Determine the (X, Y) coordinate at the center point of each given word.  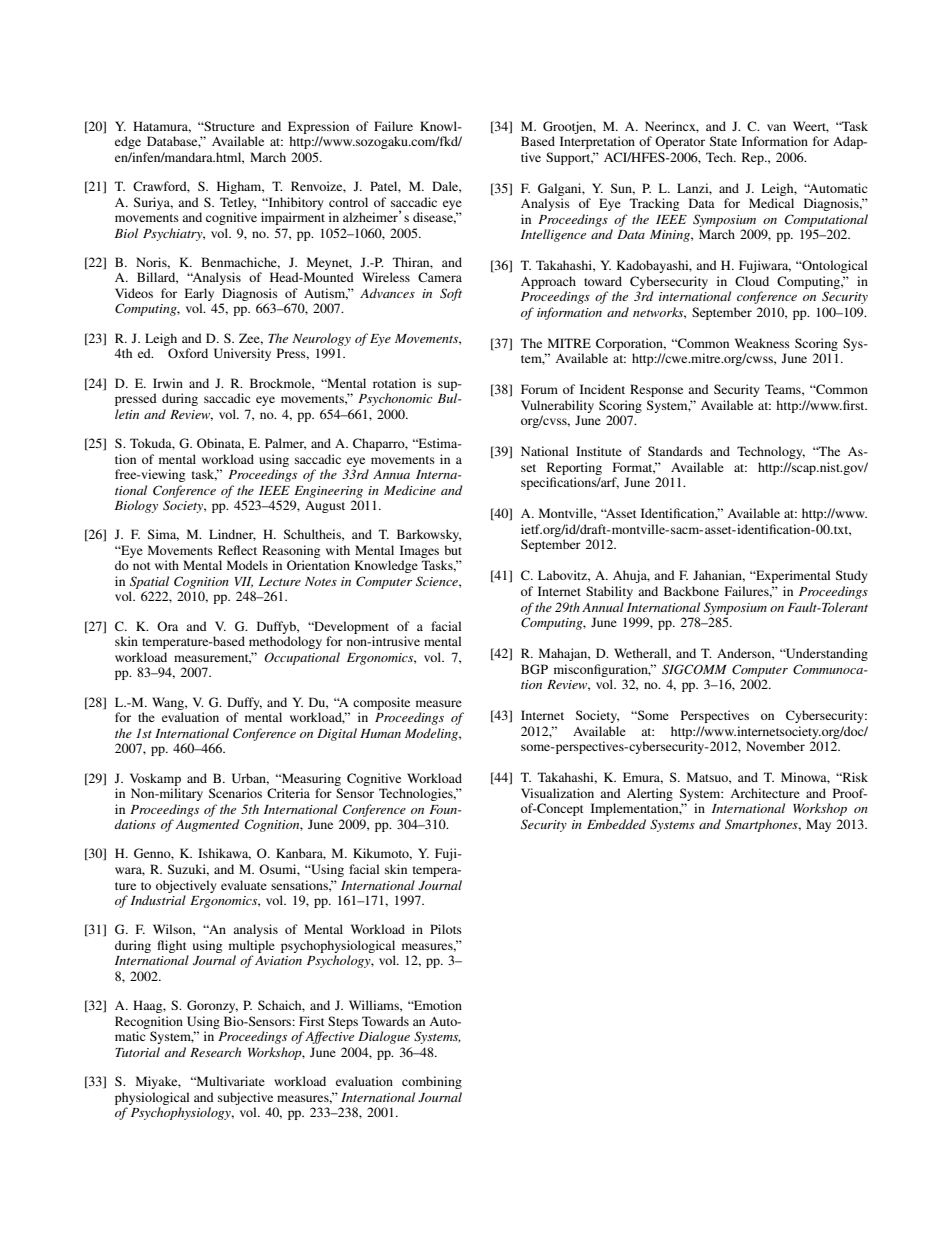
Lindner (232, 535)
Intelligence (553, 235)
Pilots (446, 929)
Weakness (762, 343)
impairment (293, 218)
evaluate (244, 885)
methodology (285, 642)
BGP (534, 669)
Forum (539, 389)
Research (215, 1052)
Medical (771, 203)
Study (851, 576)
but (453, 550)
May (818, 825)
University (242, 354)
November (775, 746)
